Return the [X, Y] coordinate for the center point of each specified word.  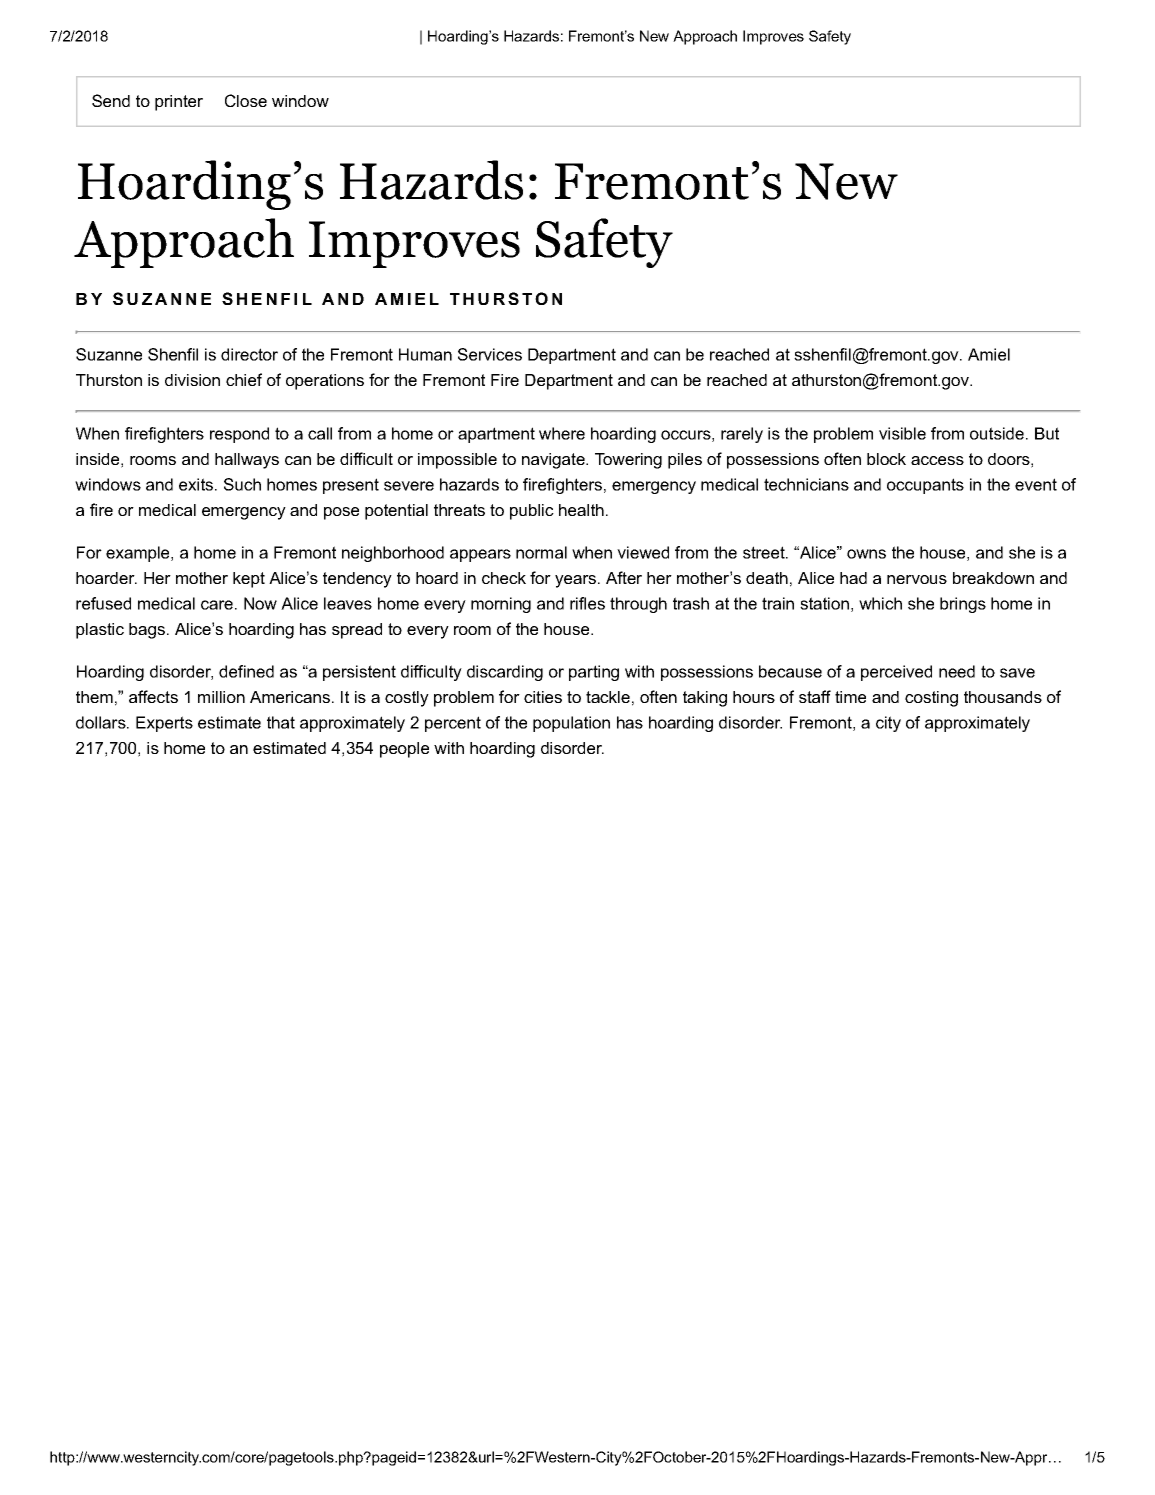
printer [179, 103]
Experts [164, 724]
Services [490, 354]
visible [902, 433]
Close [246, 100]
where [562, 433]
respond [239, 435]
